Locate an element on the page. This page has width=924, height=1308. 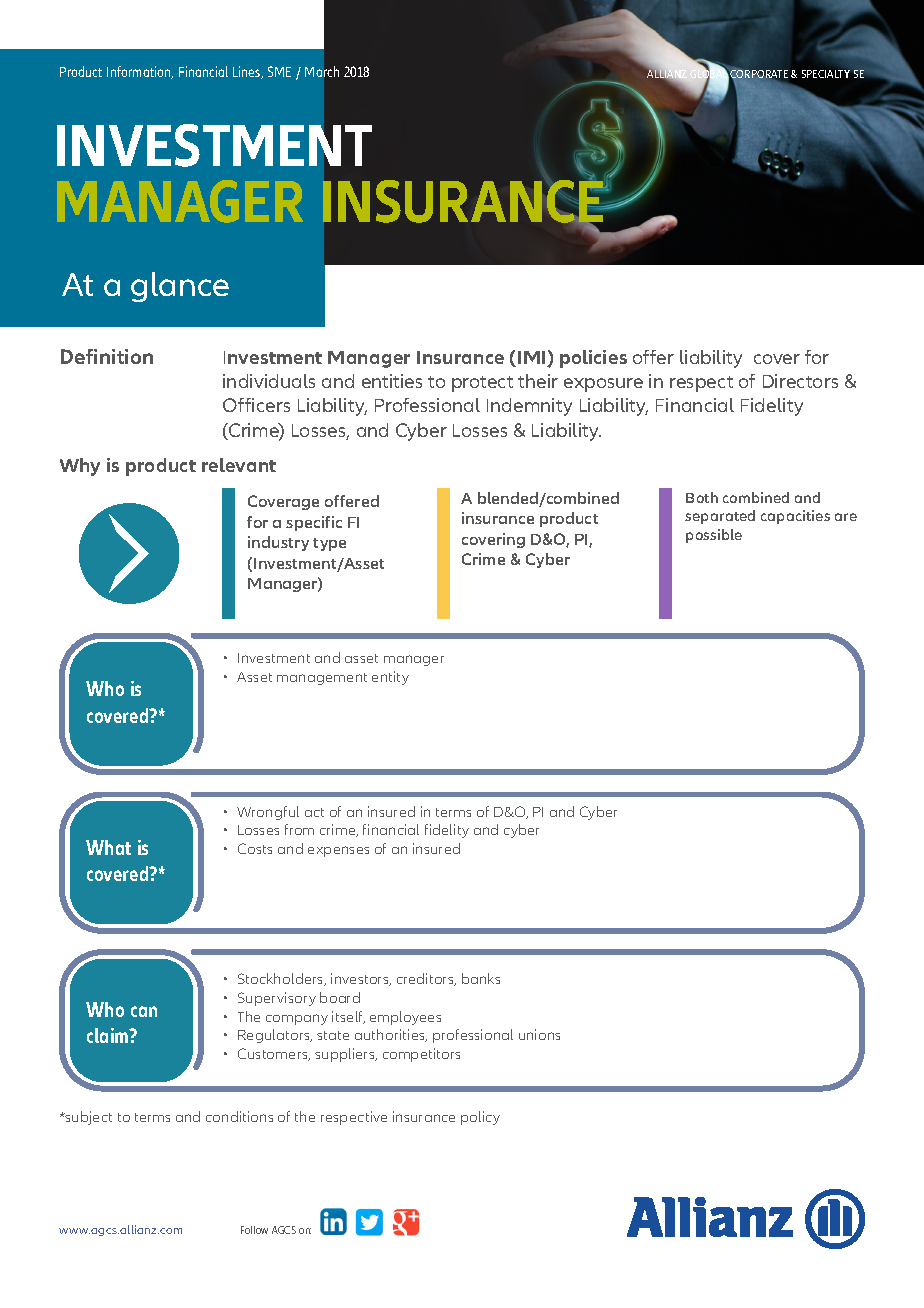
Follow is located at coordinates (254, 1230).
